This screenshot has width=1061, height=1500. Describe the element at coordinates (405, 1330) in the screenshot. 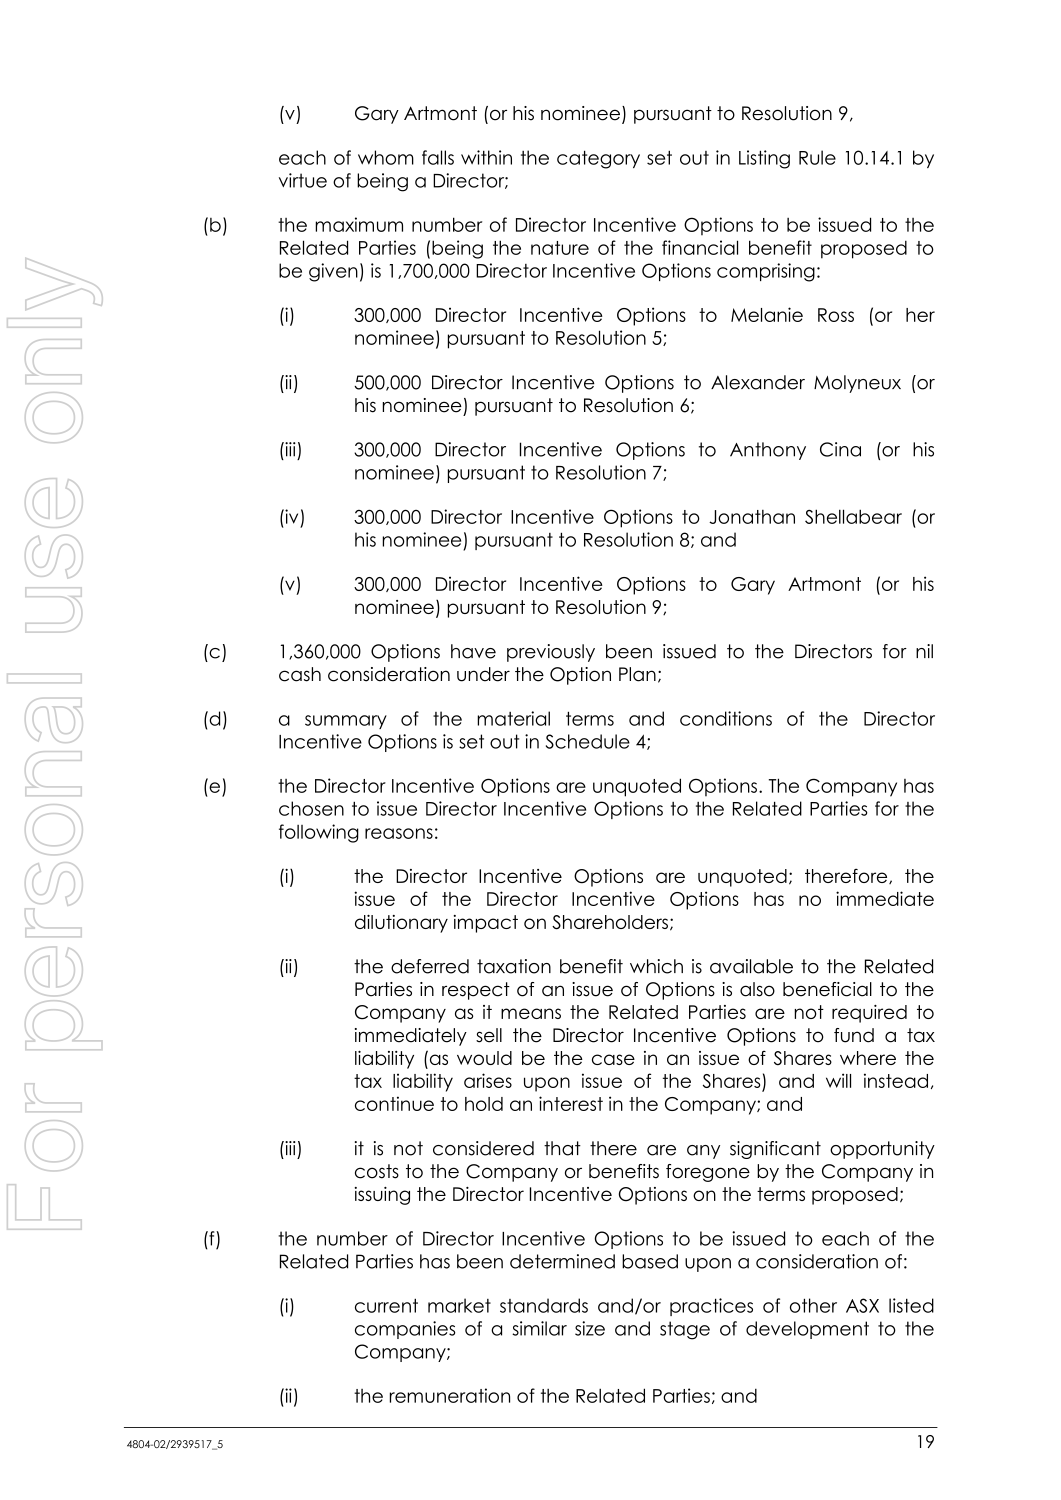

I see `companies` at that location.
